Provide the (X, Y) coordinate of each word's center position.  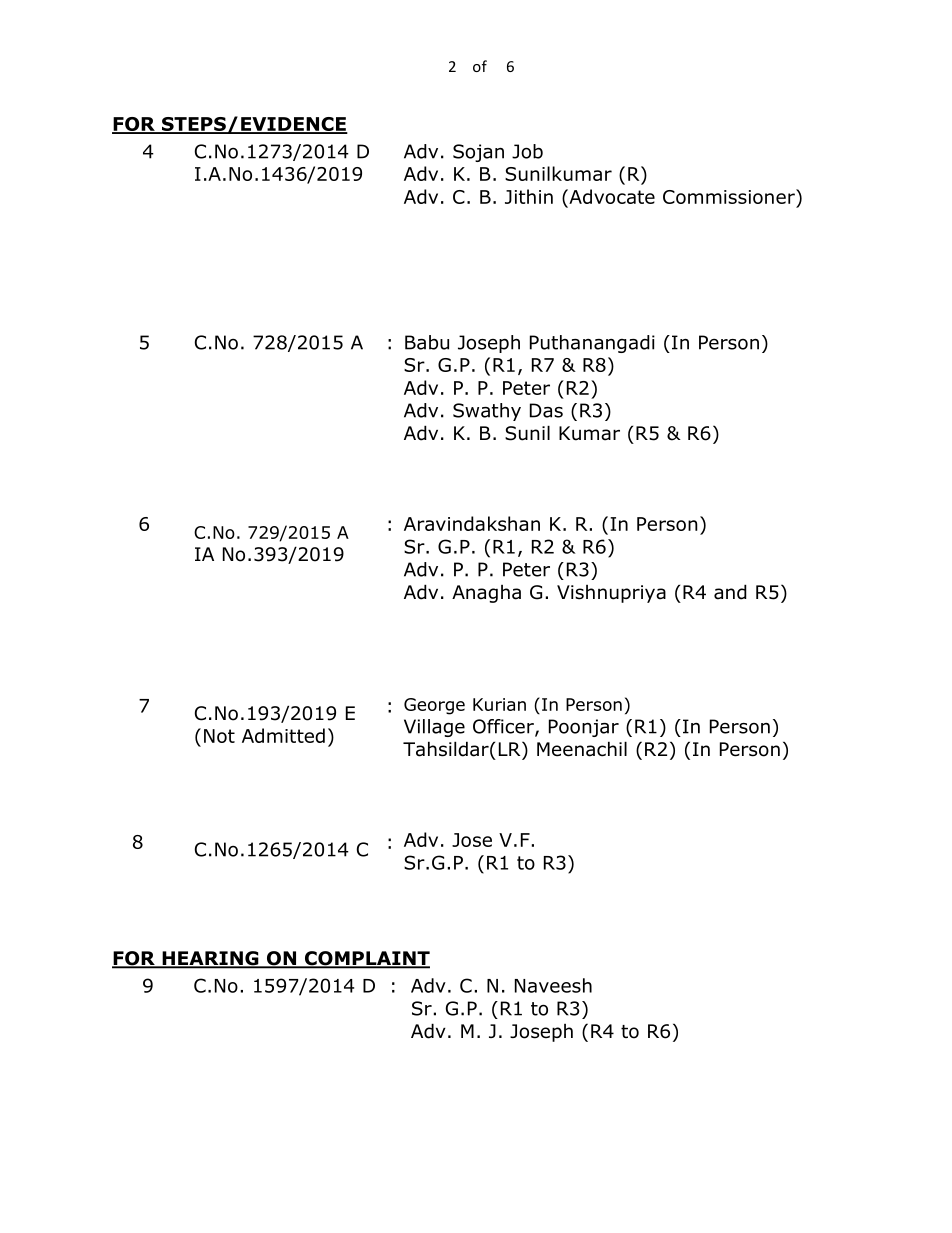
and (730, 592)
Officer (504, 727)
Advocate (611, 196)
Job (527, 151)
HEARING (210, 959)
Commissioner (730, 196)
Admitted (283, 735)
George (434, 706)
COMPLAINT (366, 959)
